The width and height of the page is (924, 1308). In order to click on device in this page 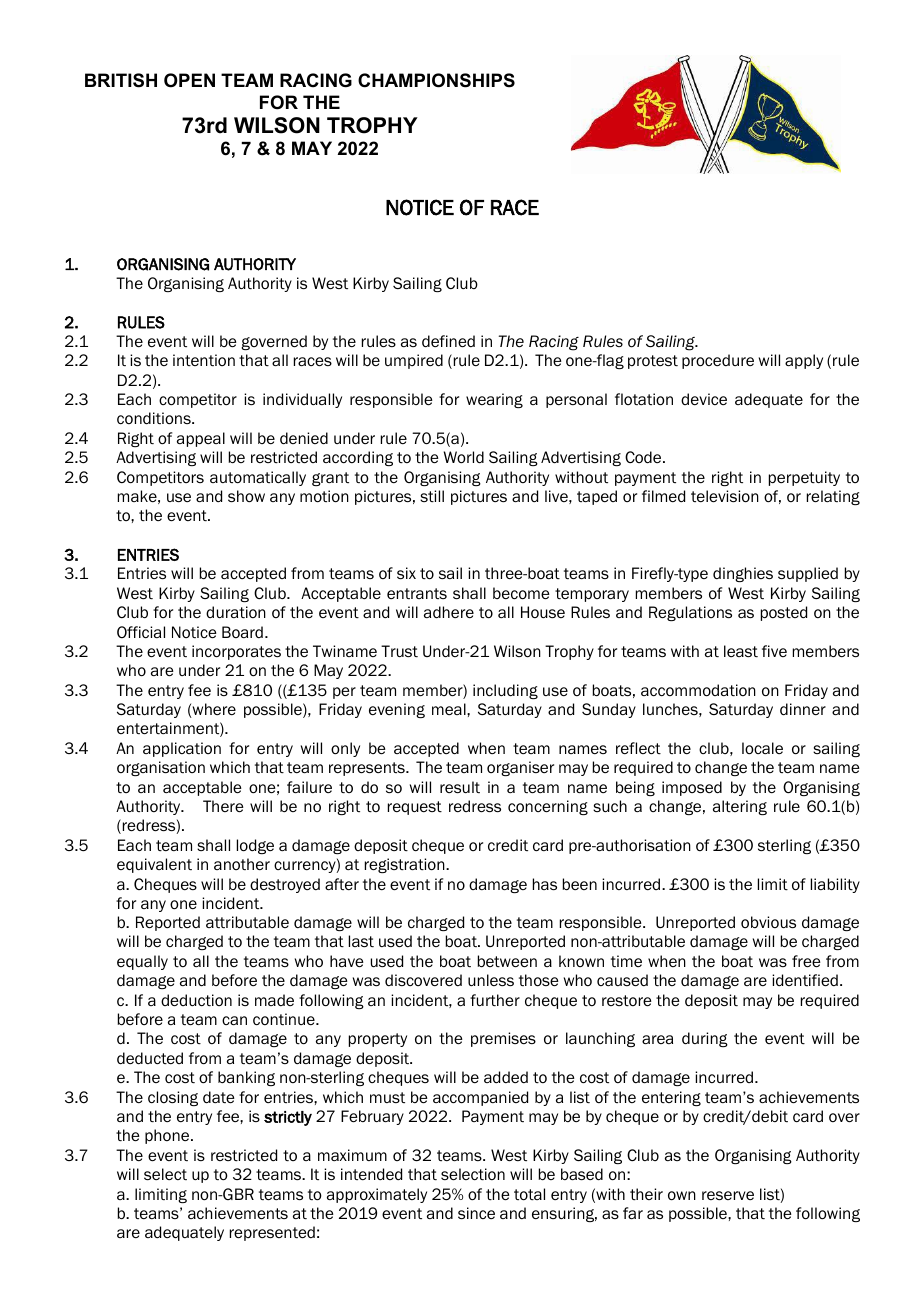, I will do `click(704, 399)`.
